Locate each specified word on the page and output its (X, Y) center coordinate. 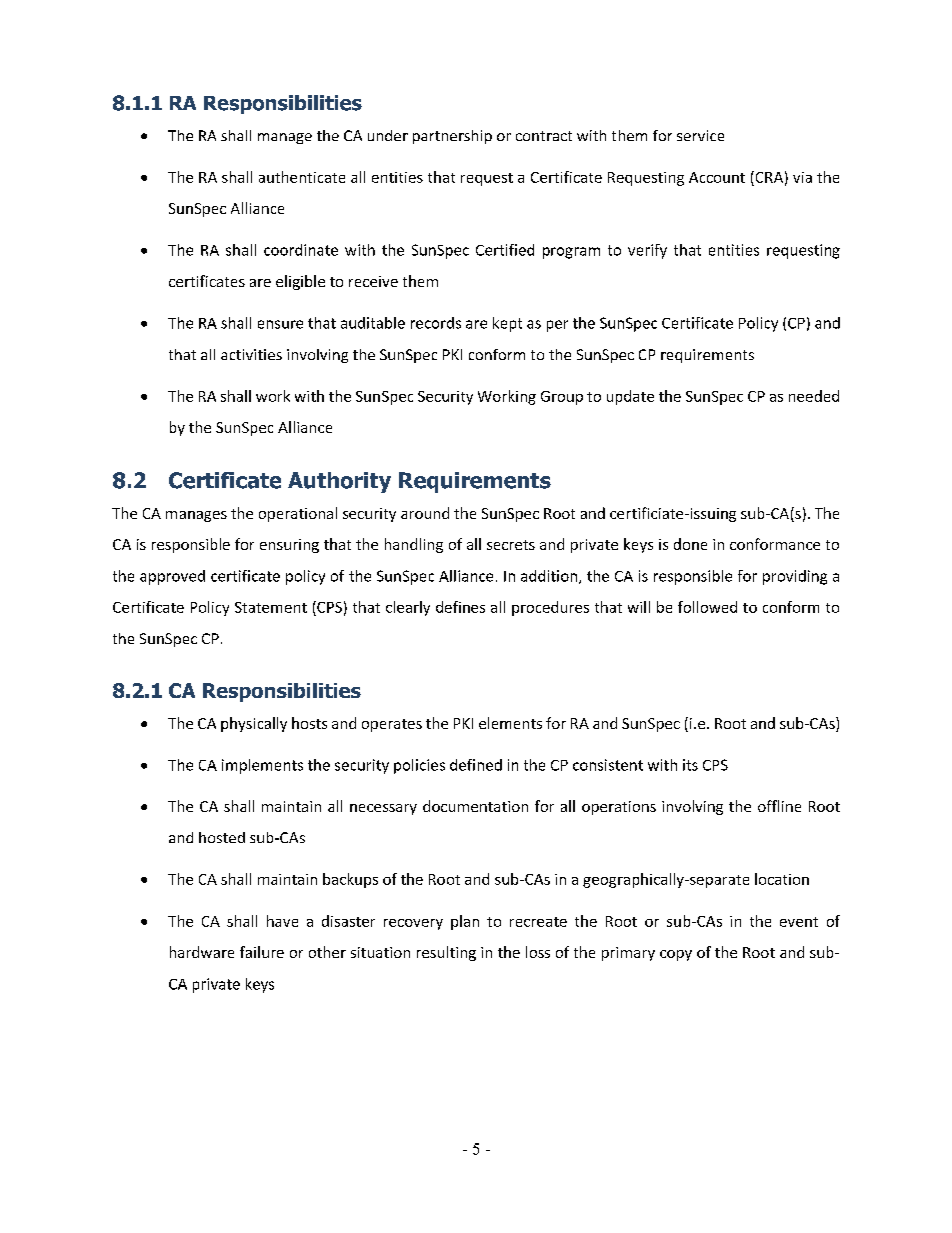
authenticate (302, 177)
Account (717, 177)
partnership (452, 137)
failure (262, 952)
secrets (511, 545)
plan (465, 922)
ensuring (289, 546)
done (690, 544)
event (799, 922)
